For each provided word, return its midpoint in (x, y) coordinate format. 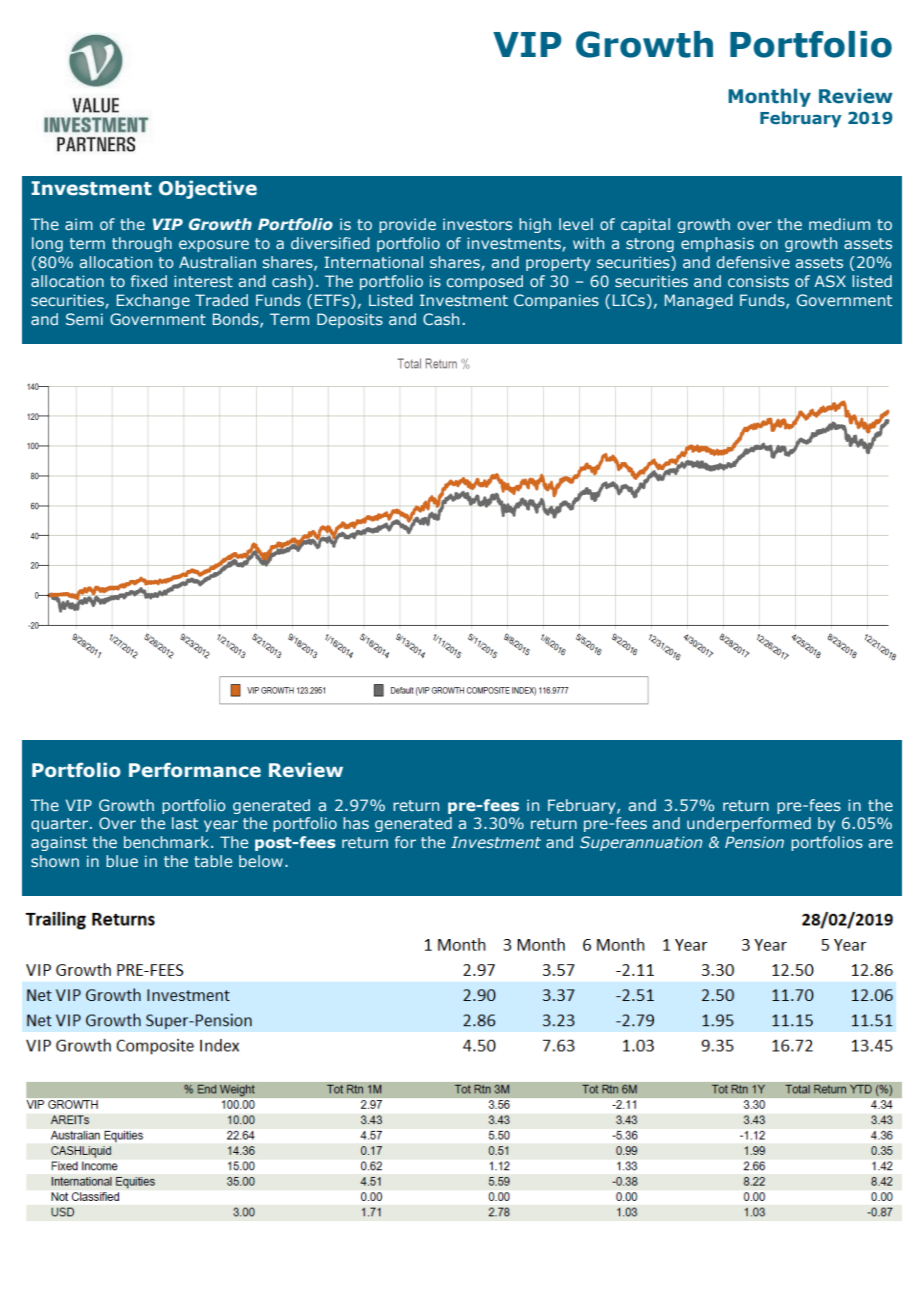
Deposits (350, 320)
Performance (195, 770)
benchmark (168, 842)
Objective (208, 189)
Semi (84, 319)
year (221, 826)
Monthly (769, 97)
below (261, 861)
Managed (699, 301)
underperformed (749, 824)
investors (477, 224)
